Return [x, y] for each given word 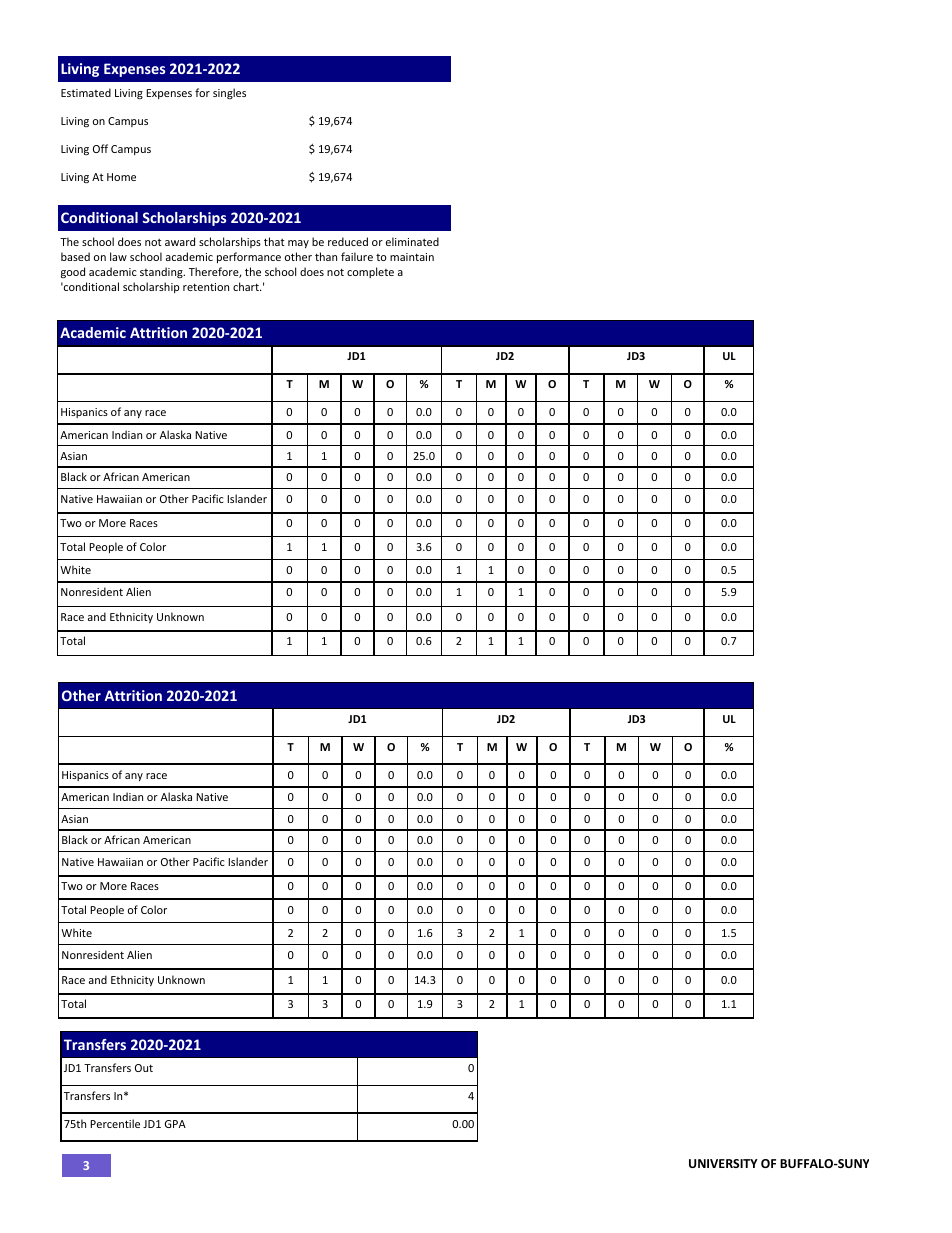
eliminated [412, 241]
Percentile [115, 1123]
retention [206, 287]
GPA [175, 1124]
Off [100, 148]
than [326, 256]
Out [144, 1068]
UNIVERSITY [723, 1163]
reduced [348, 241]
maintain [412, 257]
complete [370, 272]
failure [357, 256]
